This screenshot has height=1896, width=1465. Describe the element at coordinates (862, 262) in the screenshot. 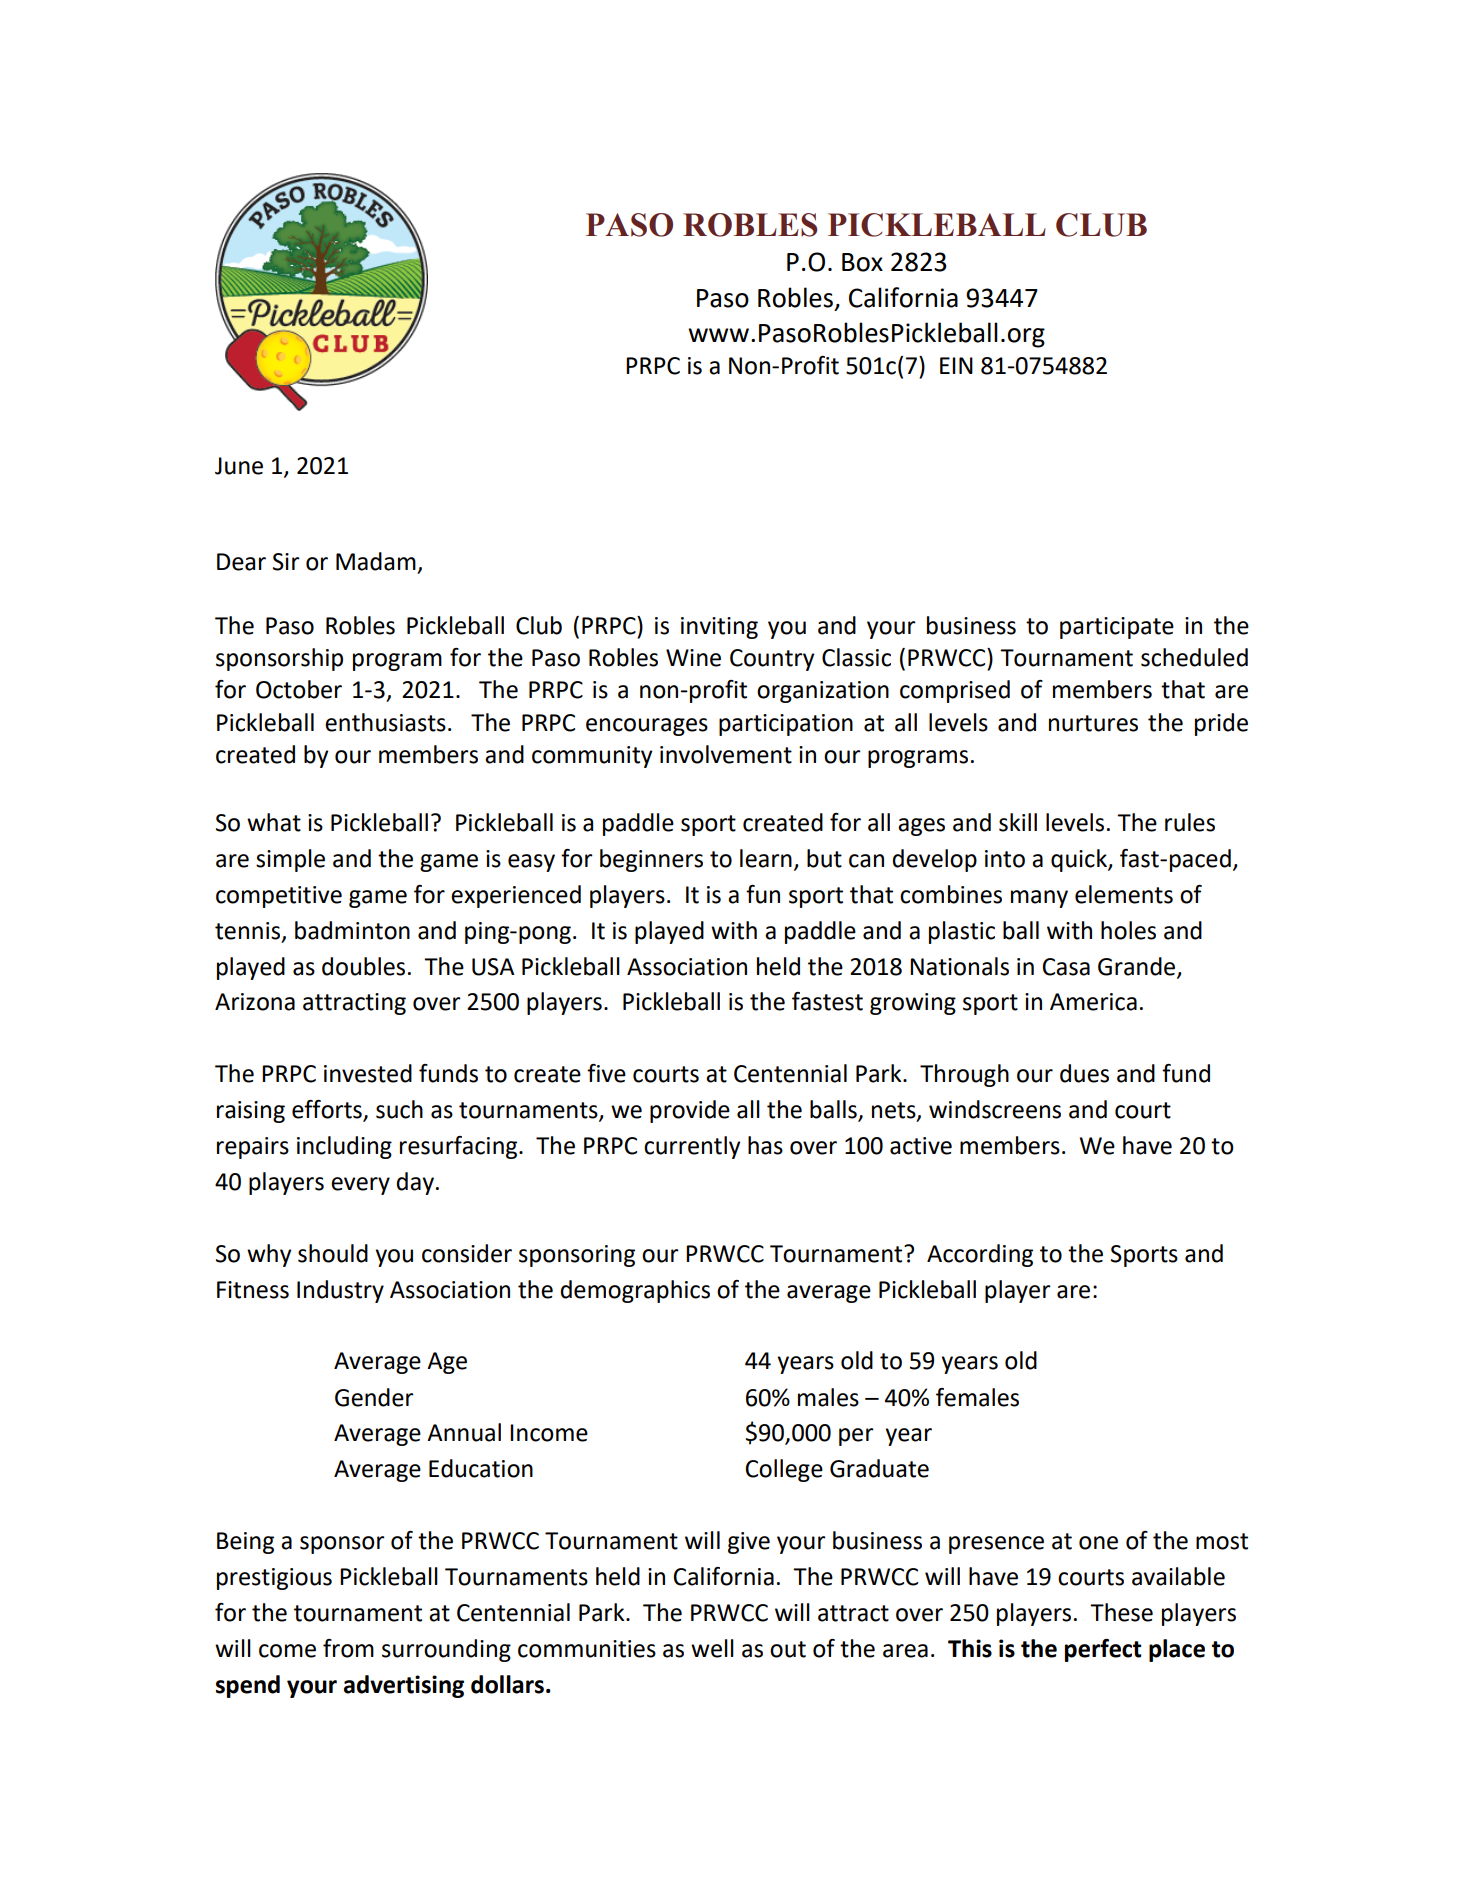

I see `Box` at that location.
